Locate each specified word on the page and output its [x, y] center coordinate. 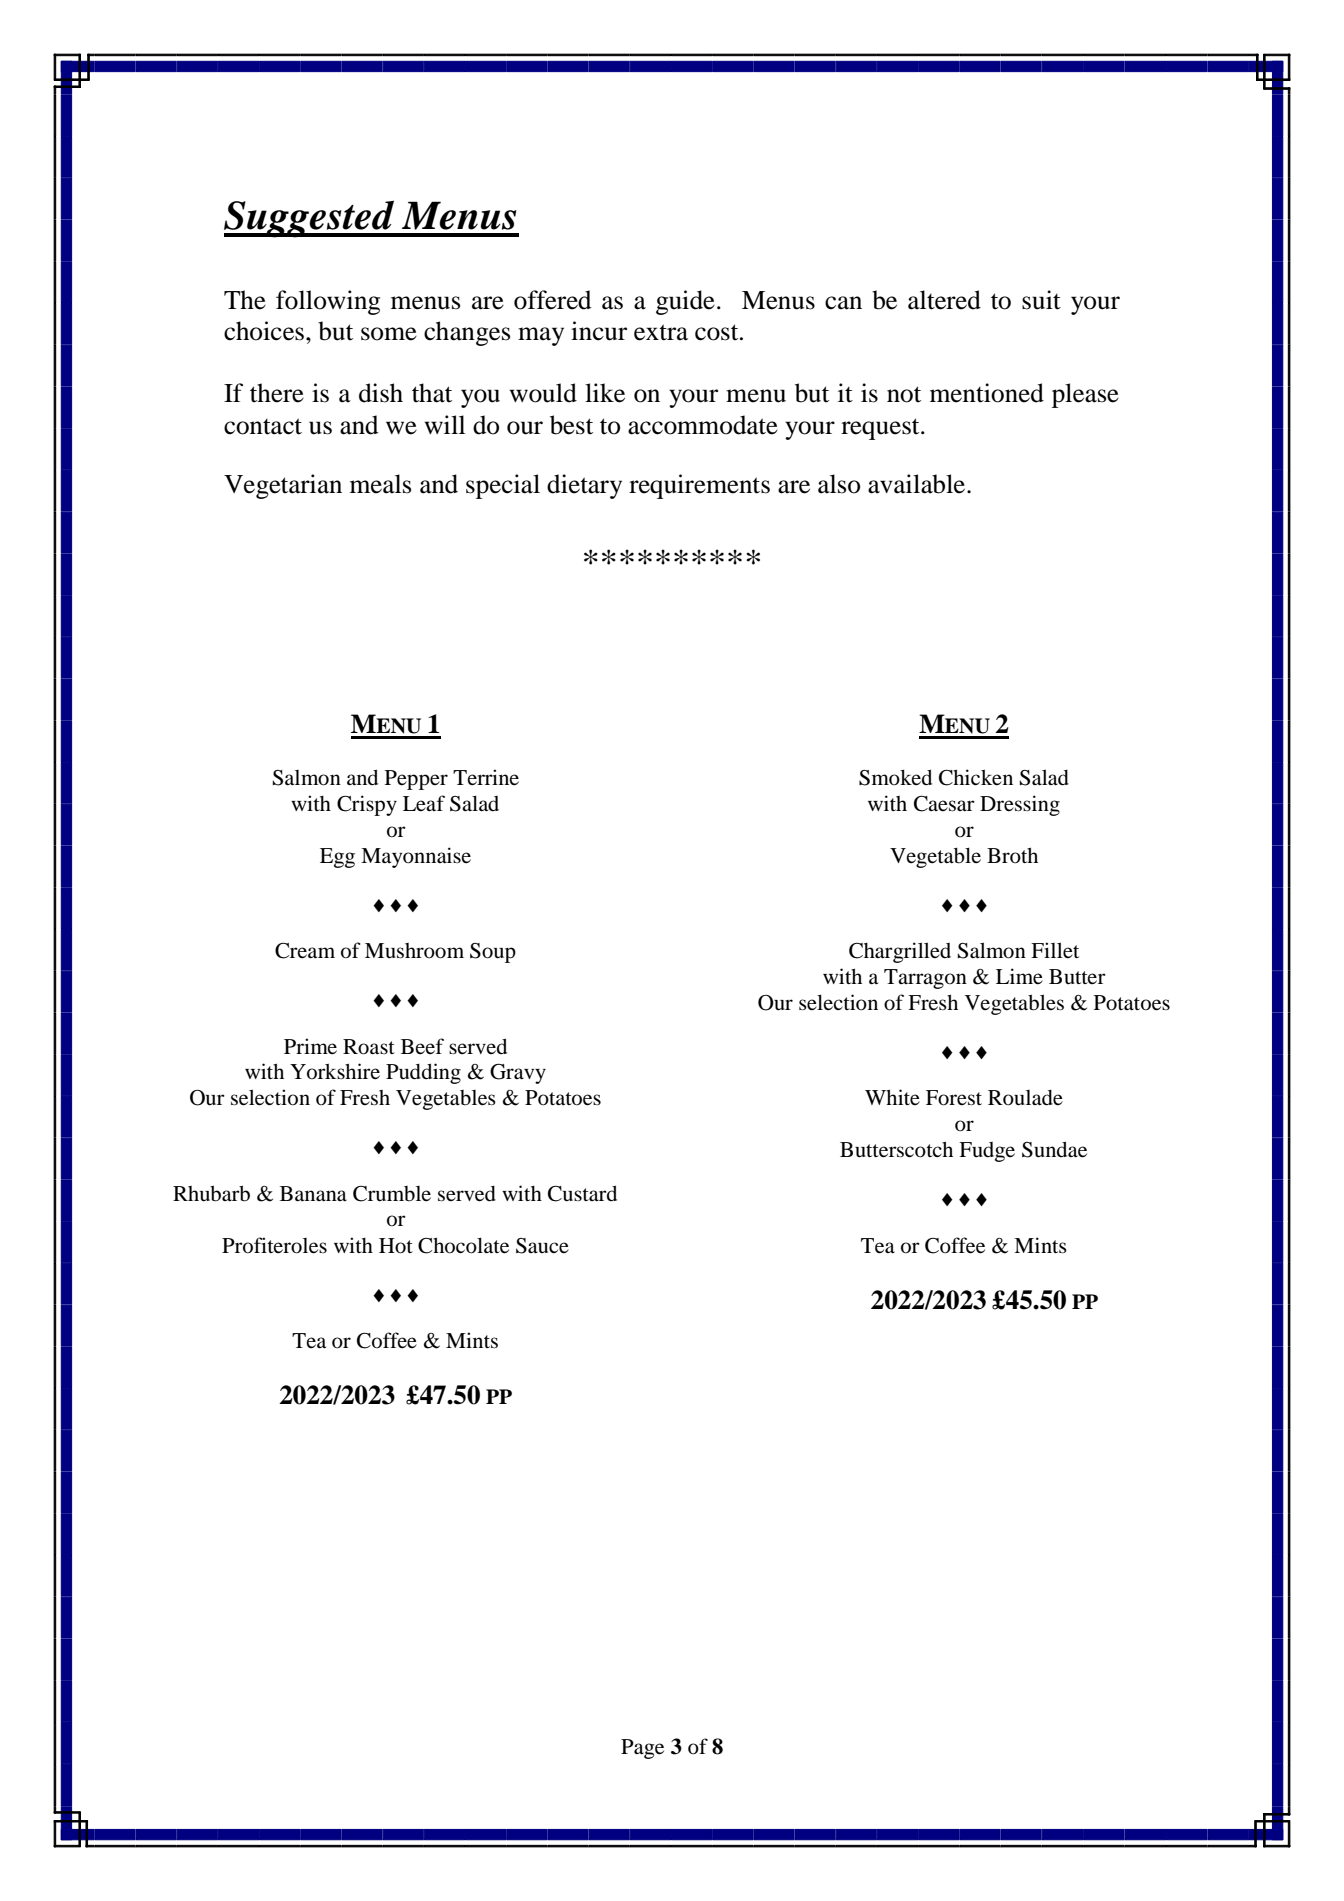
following [328, 302]
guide [685, 302]
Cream [305, 951]
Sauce [542, 1246]
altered [944, 300]
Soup [493, 953]
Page [642, 1749]
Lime [1019, 976]
